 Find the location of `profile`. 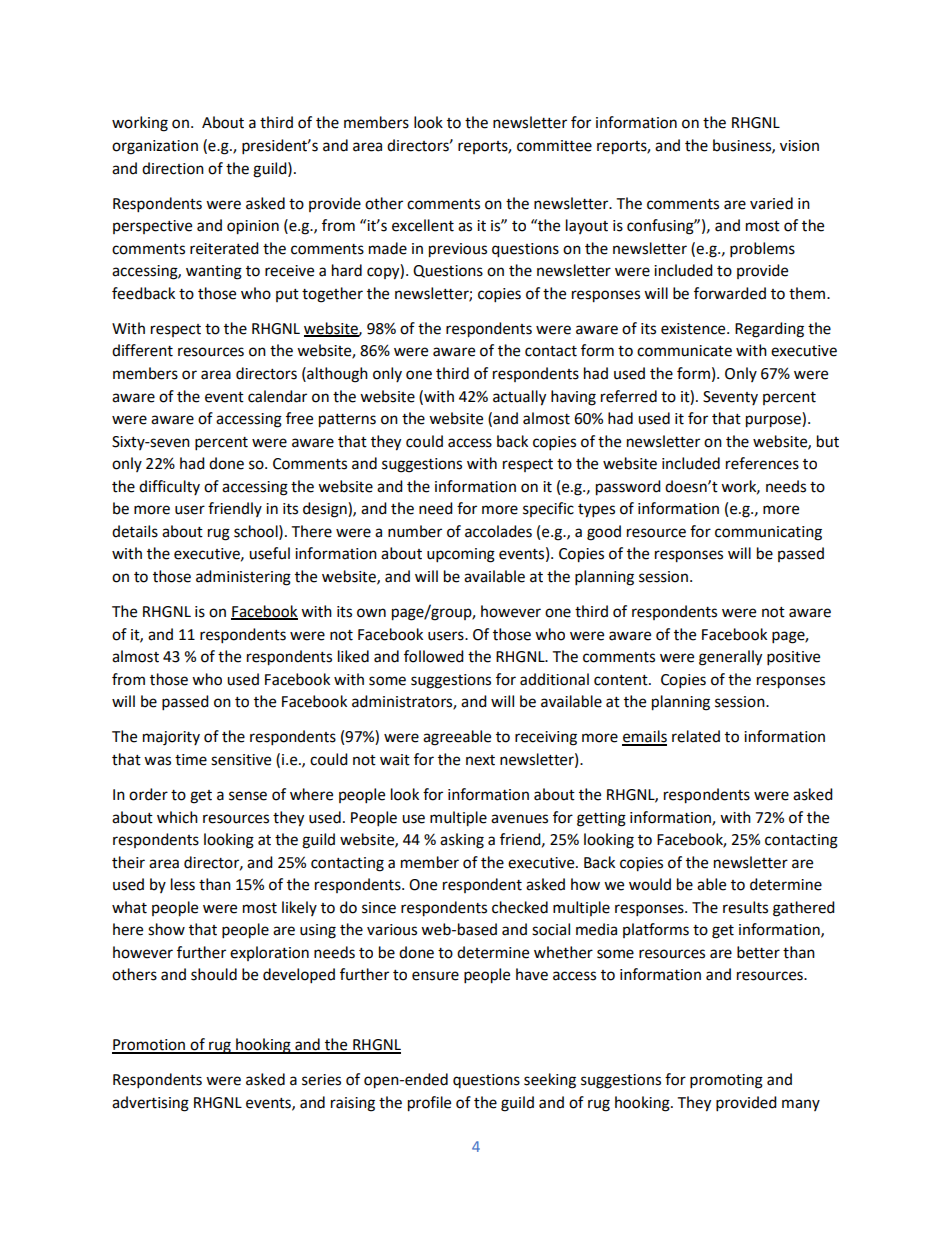

profile is located at coordinates (429, 1104).
